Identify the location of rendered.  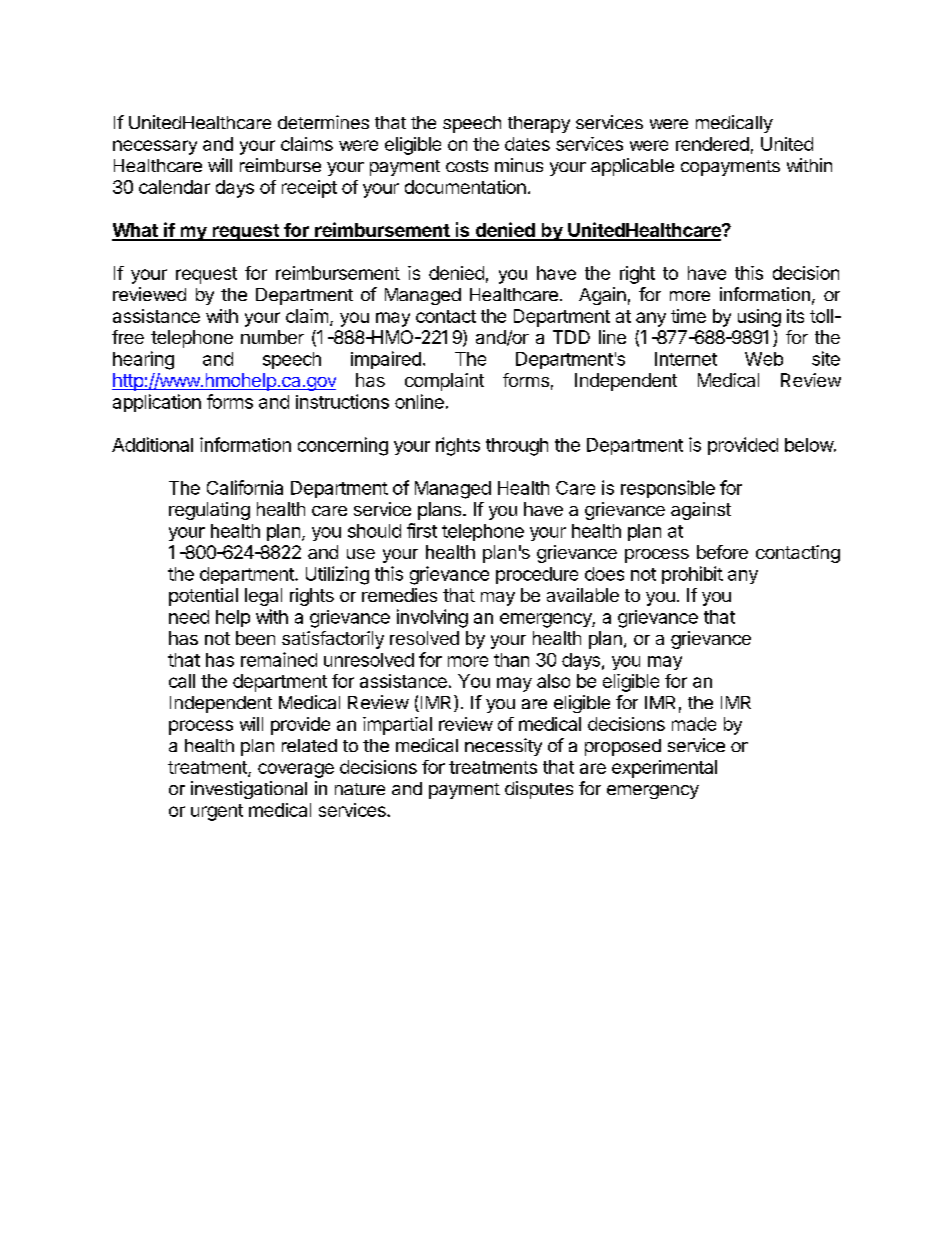
(712, 144).
